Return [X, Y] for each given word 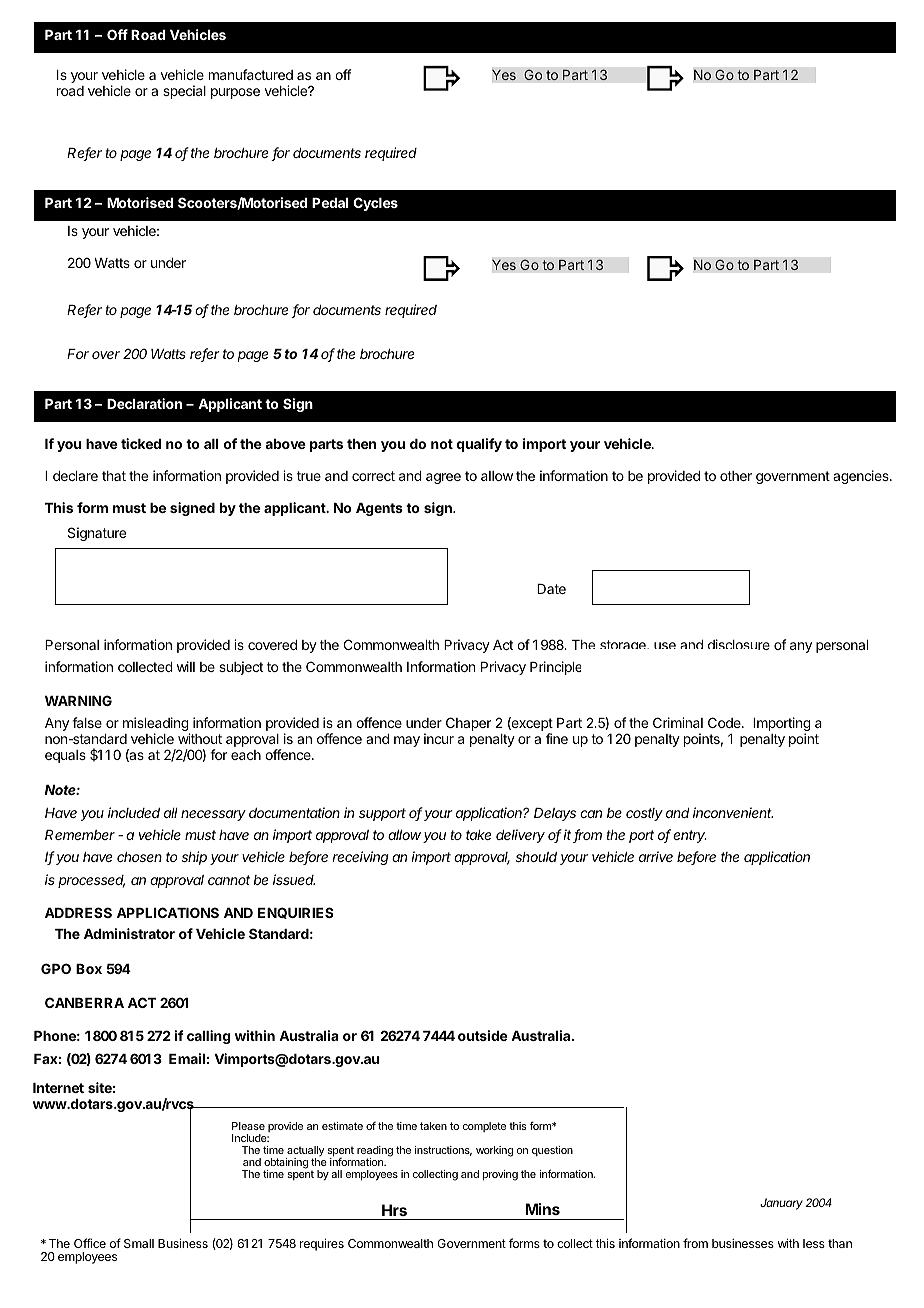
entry [690, 836]
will [186, 666]
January [781, 1204]
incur [439, 738]
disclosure [739, 644]
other [736, 476]
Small [139, 1243]
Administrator [129, 933]
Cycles [375, 204]
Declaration [144, 403]
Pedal [330, 203]
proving [500, 1175]
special [184, 92]
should [536, 857]
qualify [479, 445]
